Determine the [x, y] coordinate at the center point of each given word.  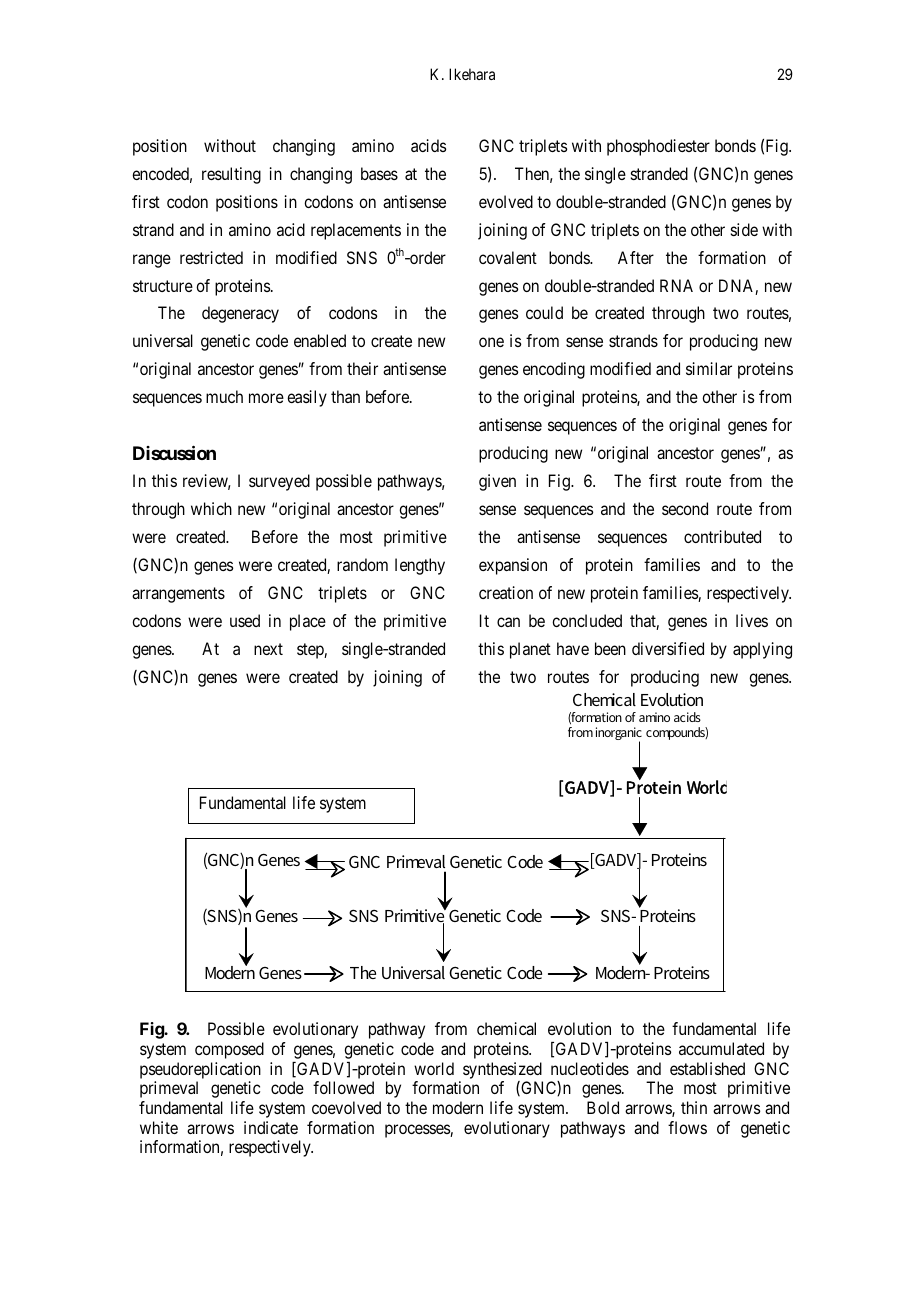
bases [379, 173]
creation [506, 592]
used [245, 620]
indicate [271, 1127]
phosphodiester [658, 147]
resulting [231, 175]
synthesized [502, 1070]
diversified [668, 648]
